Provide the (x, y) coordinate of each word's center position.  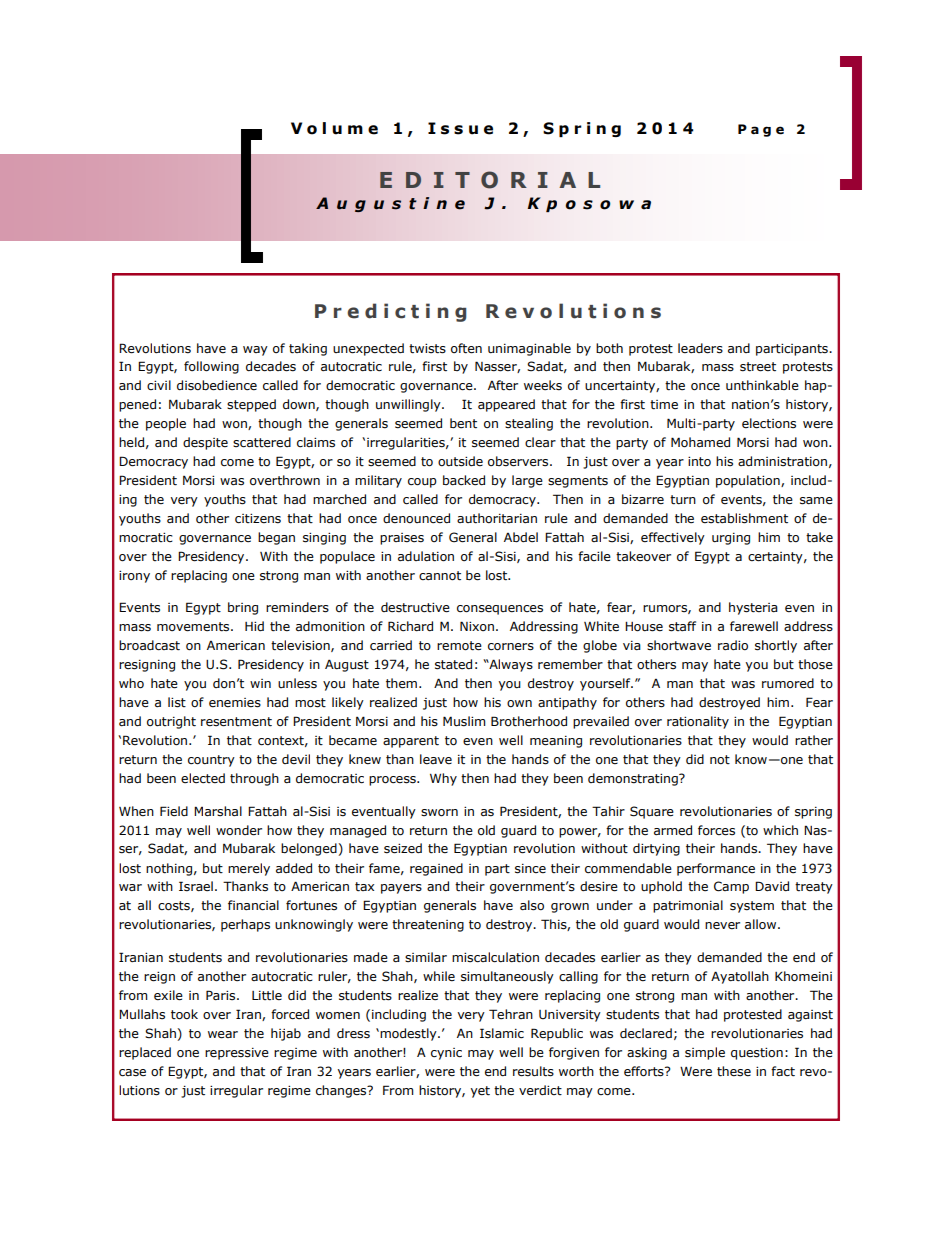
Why (443, 779)
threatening (428, 925)
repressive (237, 1054)
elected (203, 778)
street (758, 367)
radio (733, 645)
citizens (258, 519)
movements (194, 627)
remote (459, 646)
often (466, 348)
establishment (744, 518)
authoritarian (497, 518)
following (211, 367)
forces (716, 830)
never (722, 925)
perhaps (245, 925)
